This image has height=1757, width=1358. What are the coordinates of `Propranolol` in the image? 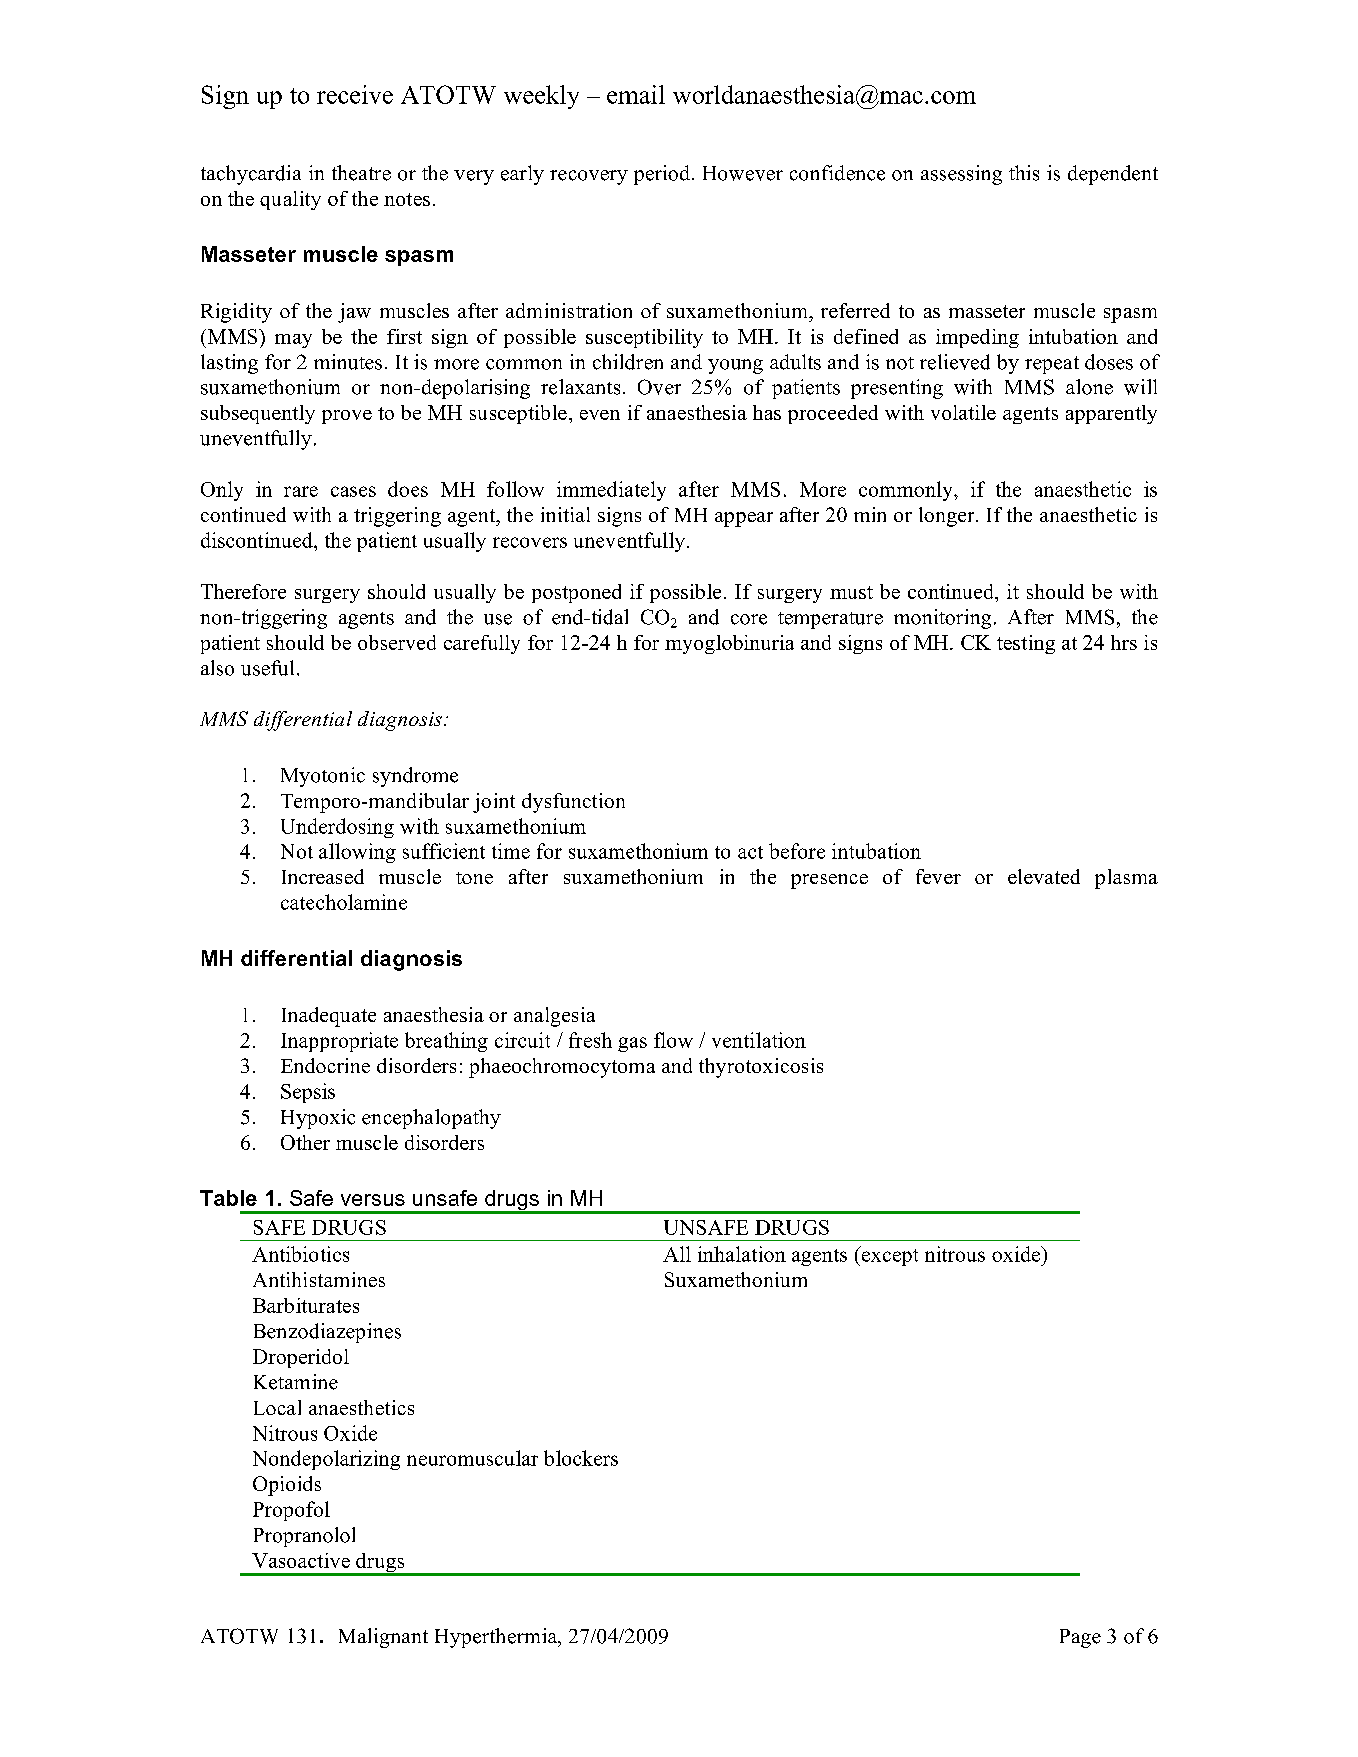 It's located at (304, 1537).
